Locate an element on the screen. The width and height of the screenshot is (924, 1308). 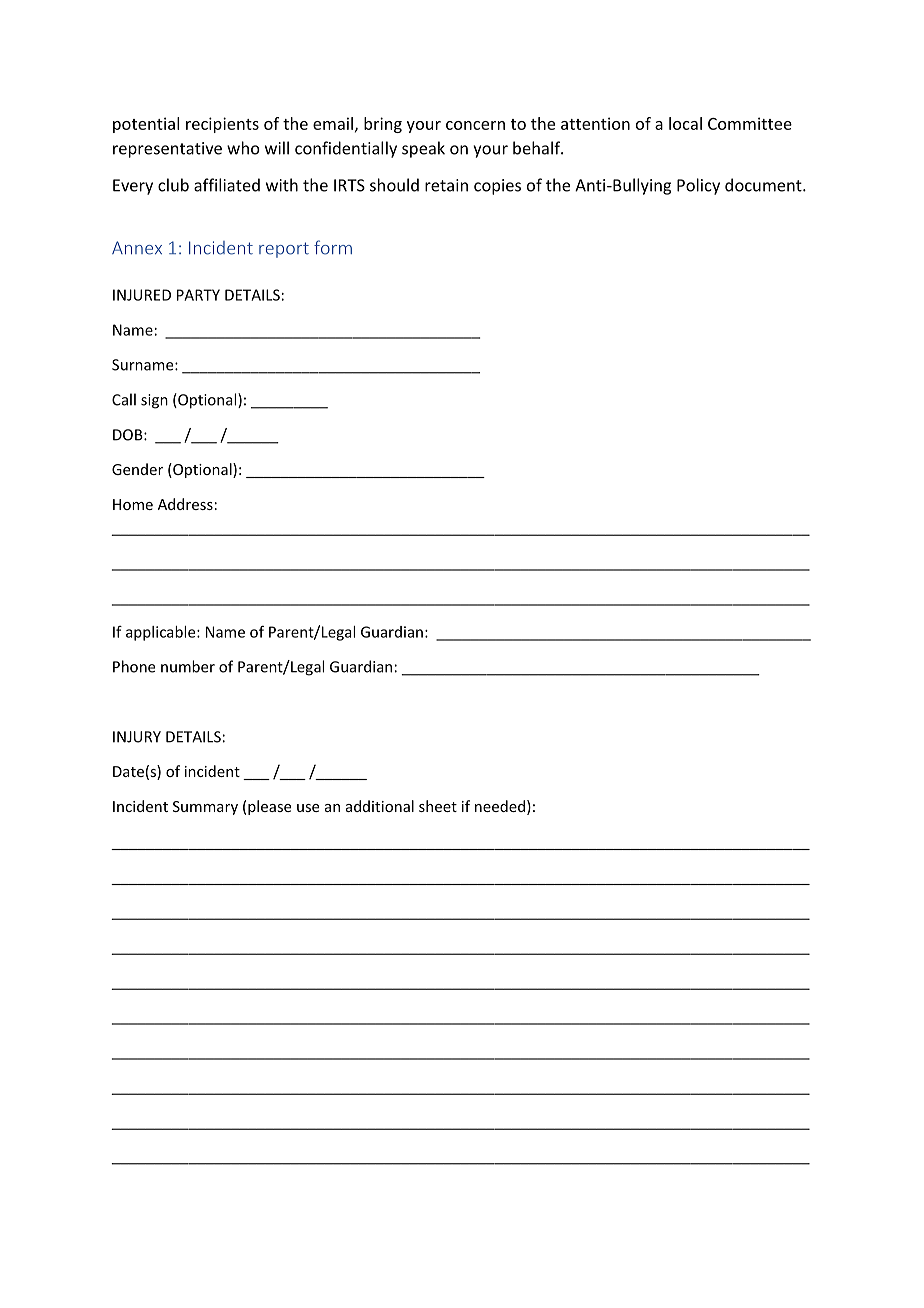
Summary is located at coordinates (205, 808).
